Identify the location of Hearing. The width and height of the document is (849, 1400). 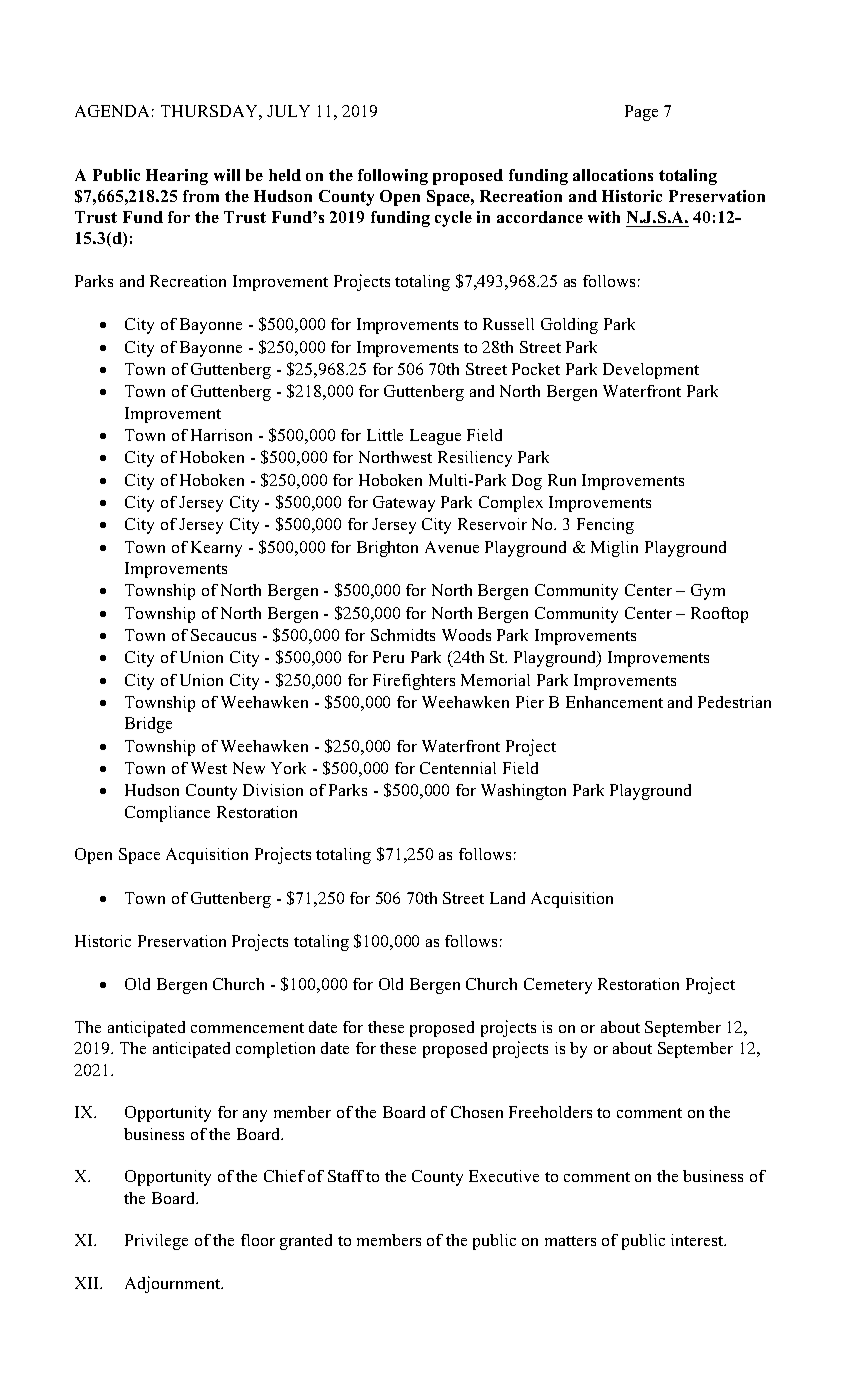
(177, 177).
